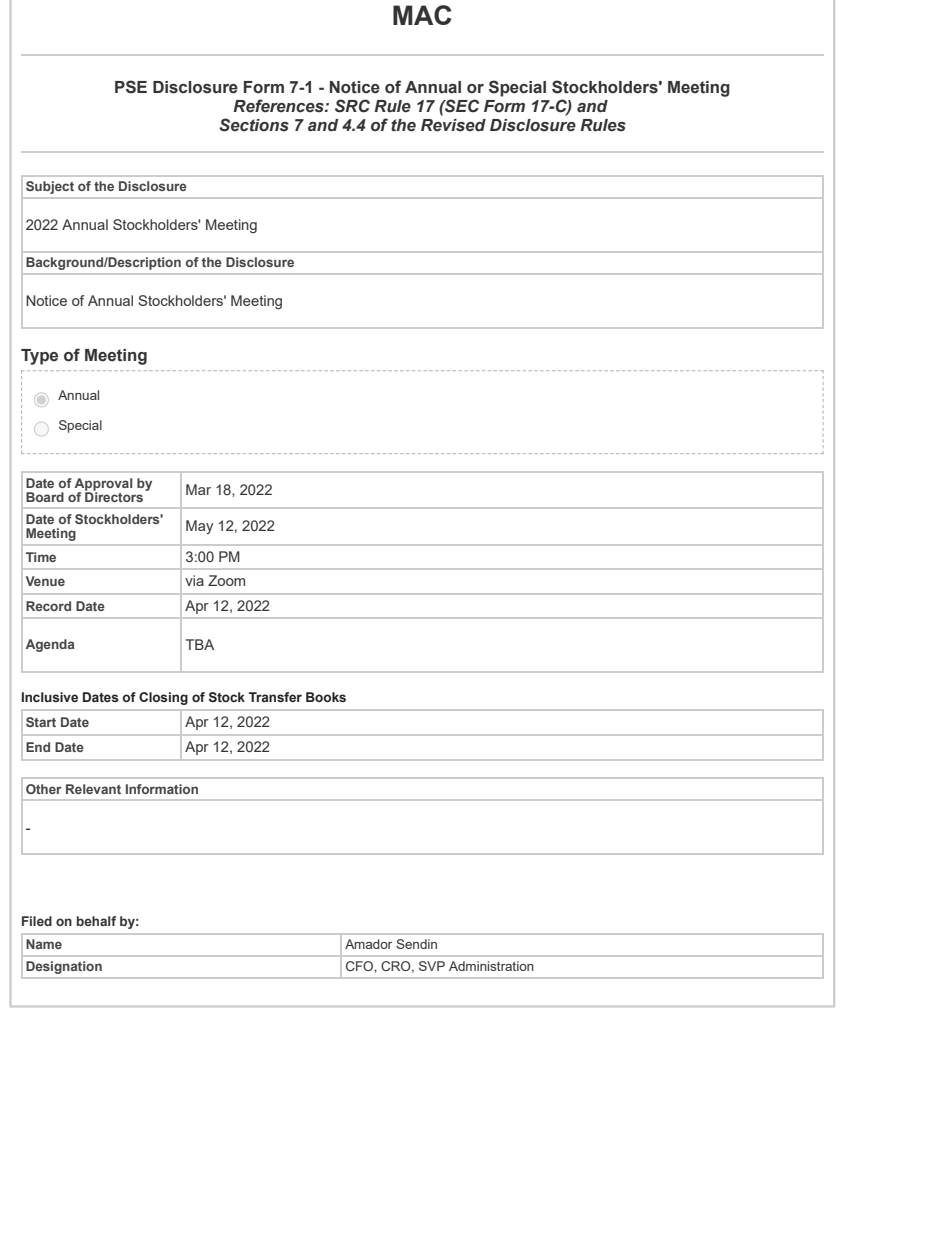 Image resolution: width=952 pixels, height=1233 pixels. I want to click on SRC, so click(352, 106).
